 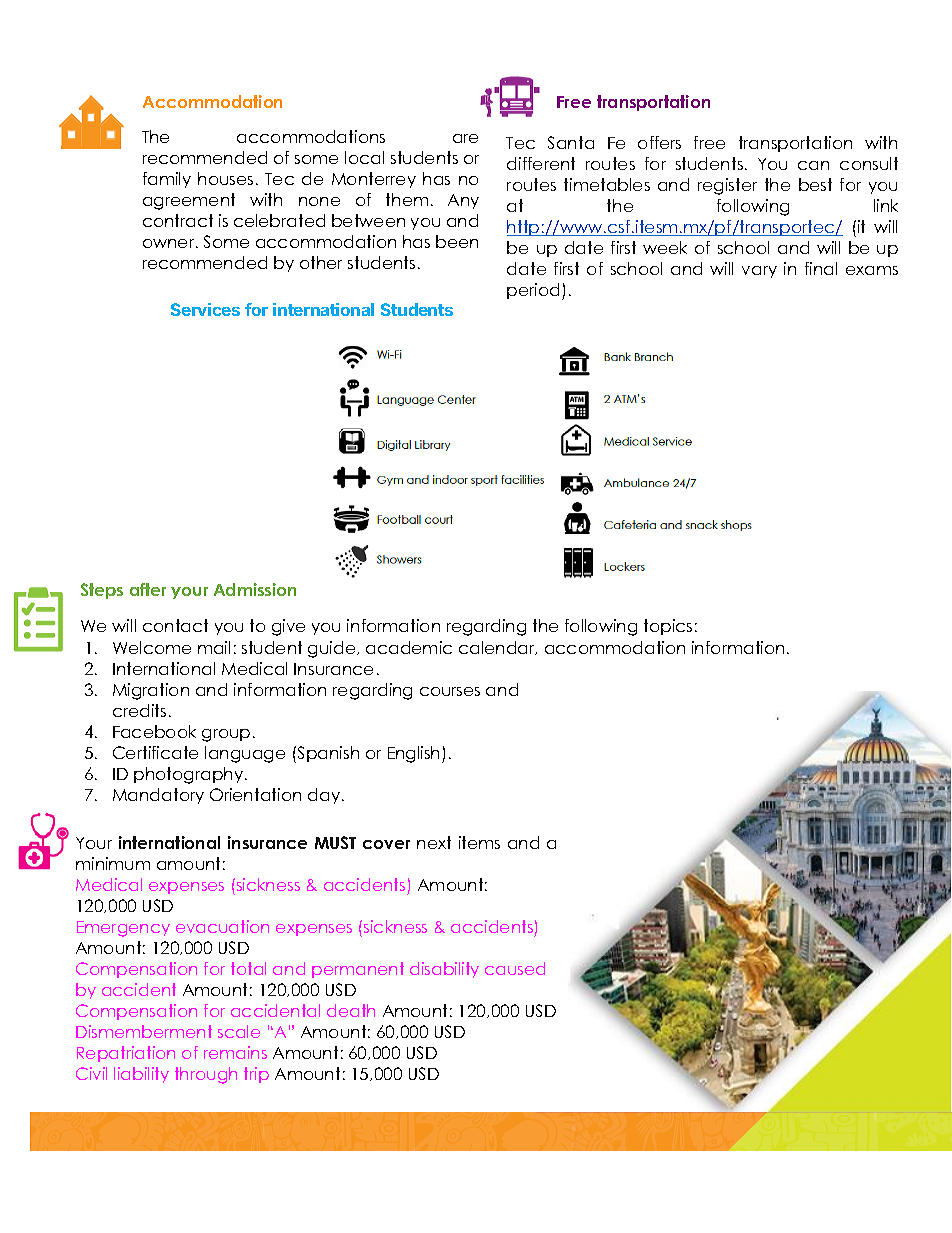 I want to click on items, so click(x=479, y=842).
